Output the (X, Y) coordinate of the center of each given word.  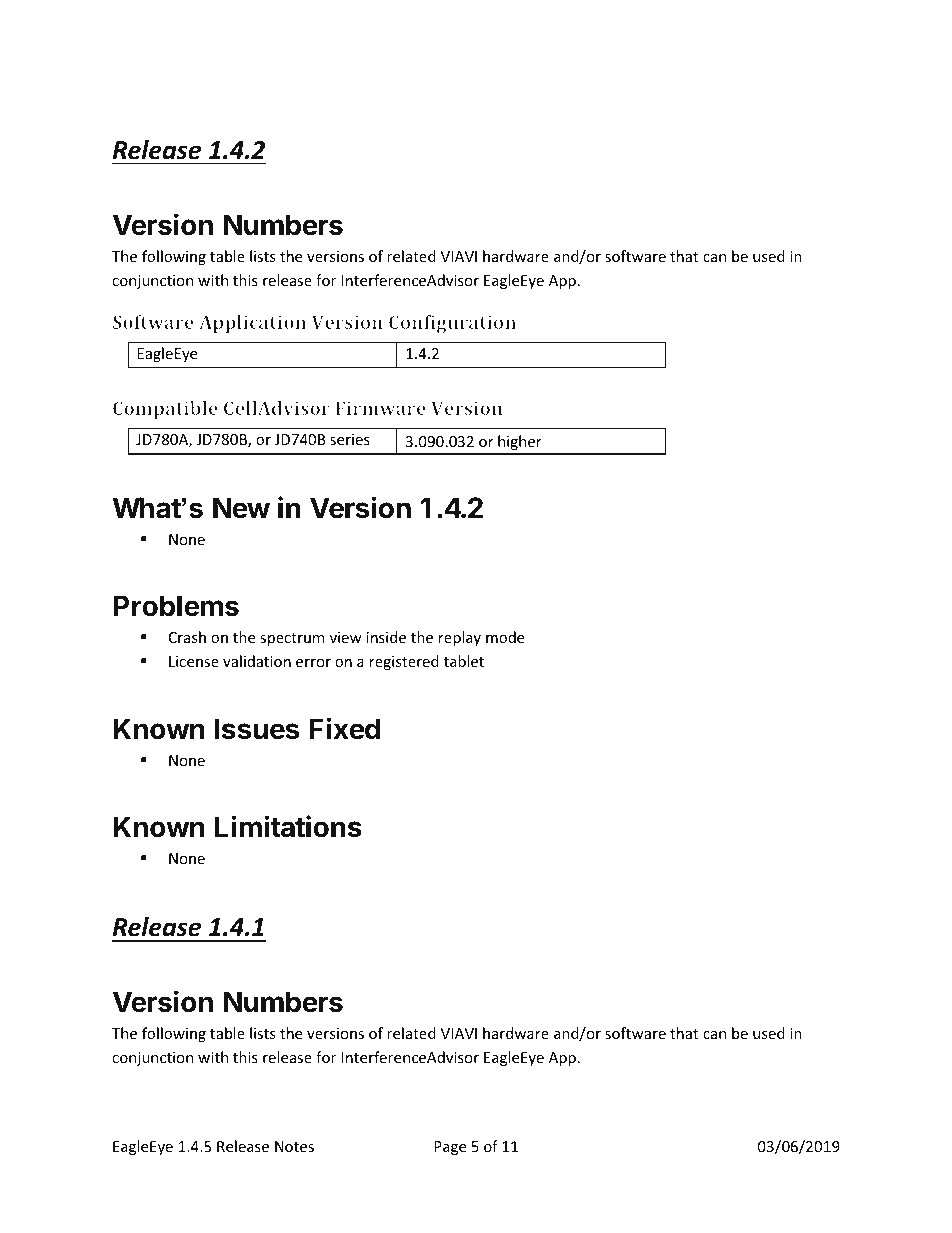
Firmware (381, 408)
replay (460, 638)
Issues (257, 729)
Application (252, 324)
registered (404, 662)
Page (450, 1148)
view (346, 637)
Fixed (345, 728)
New (241, 508)
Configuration (452, 324)
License (194, 661)
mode (505, 637)
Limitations (288, 826)
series (350, 439)
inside (386, 637)
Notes (294, 1146)
